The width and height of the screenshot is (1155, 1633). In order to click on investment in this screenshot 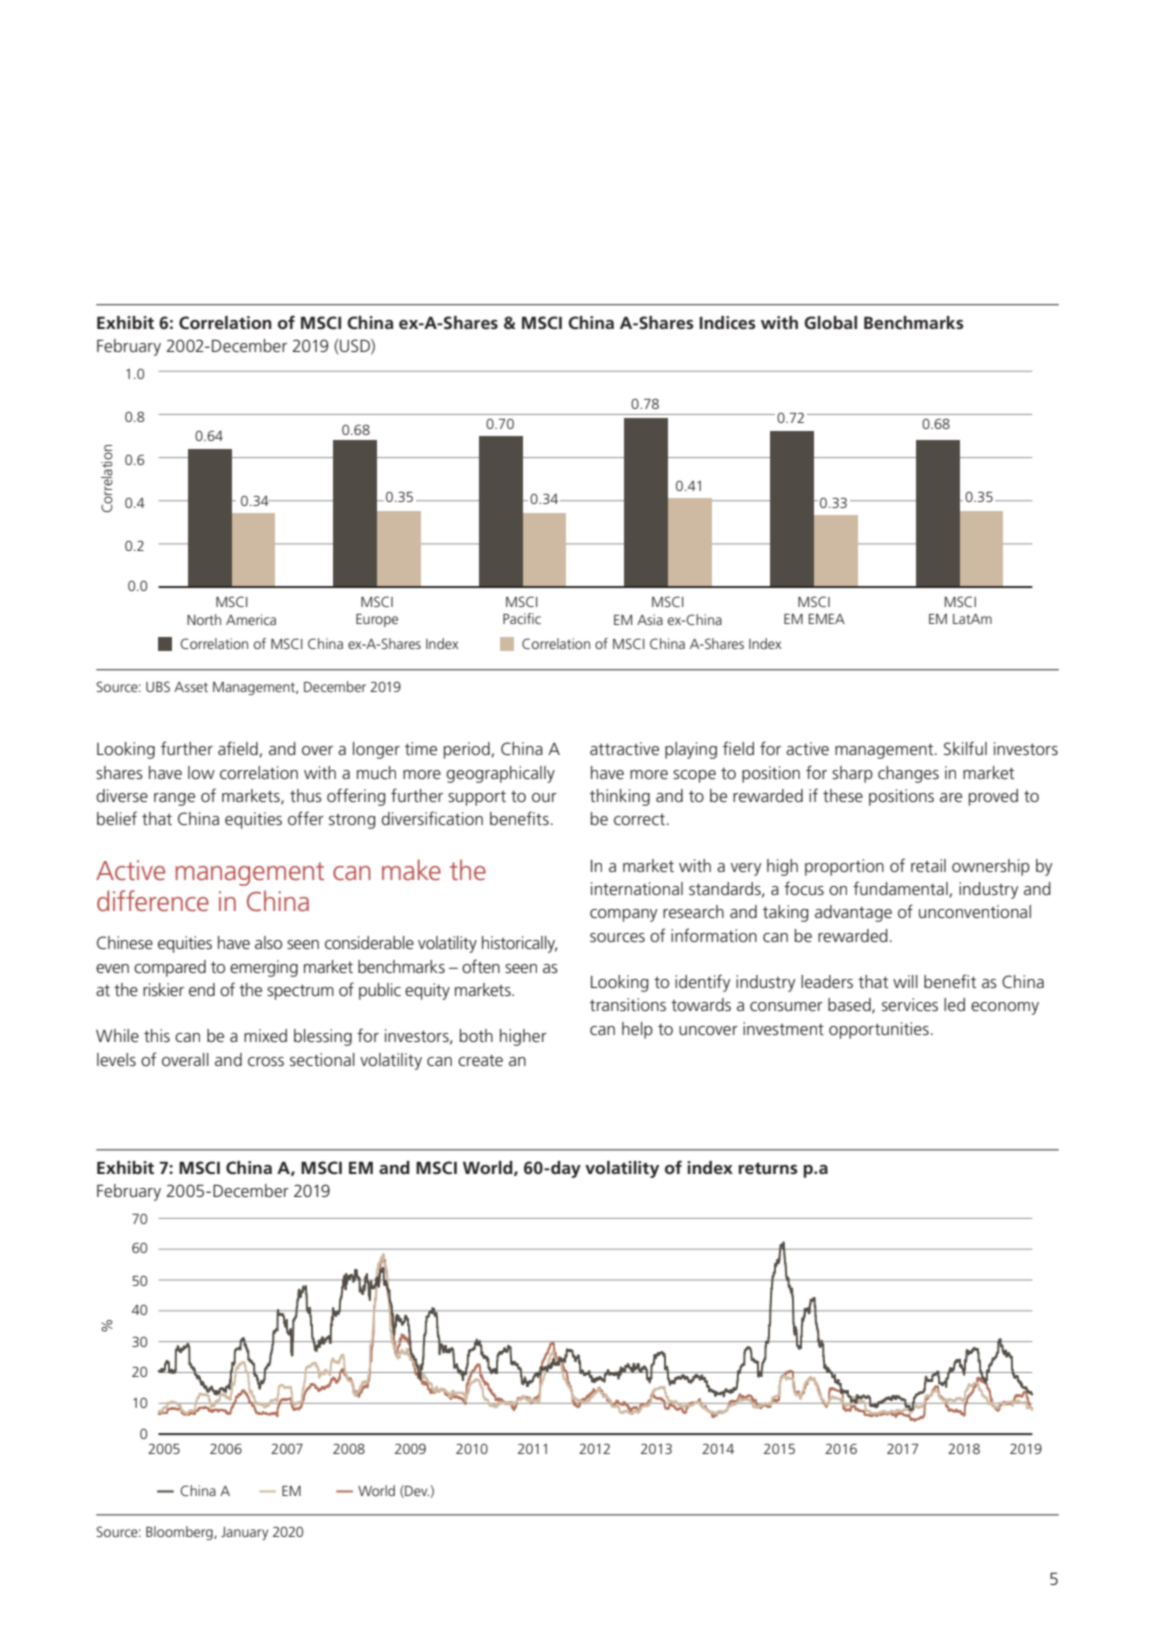, I will do `click(783, 1028)`.
